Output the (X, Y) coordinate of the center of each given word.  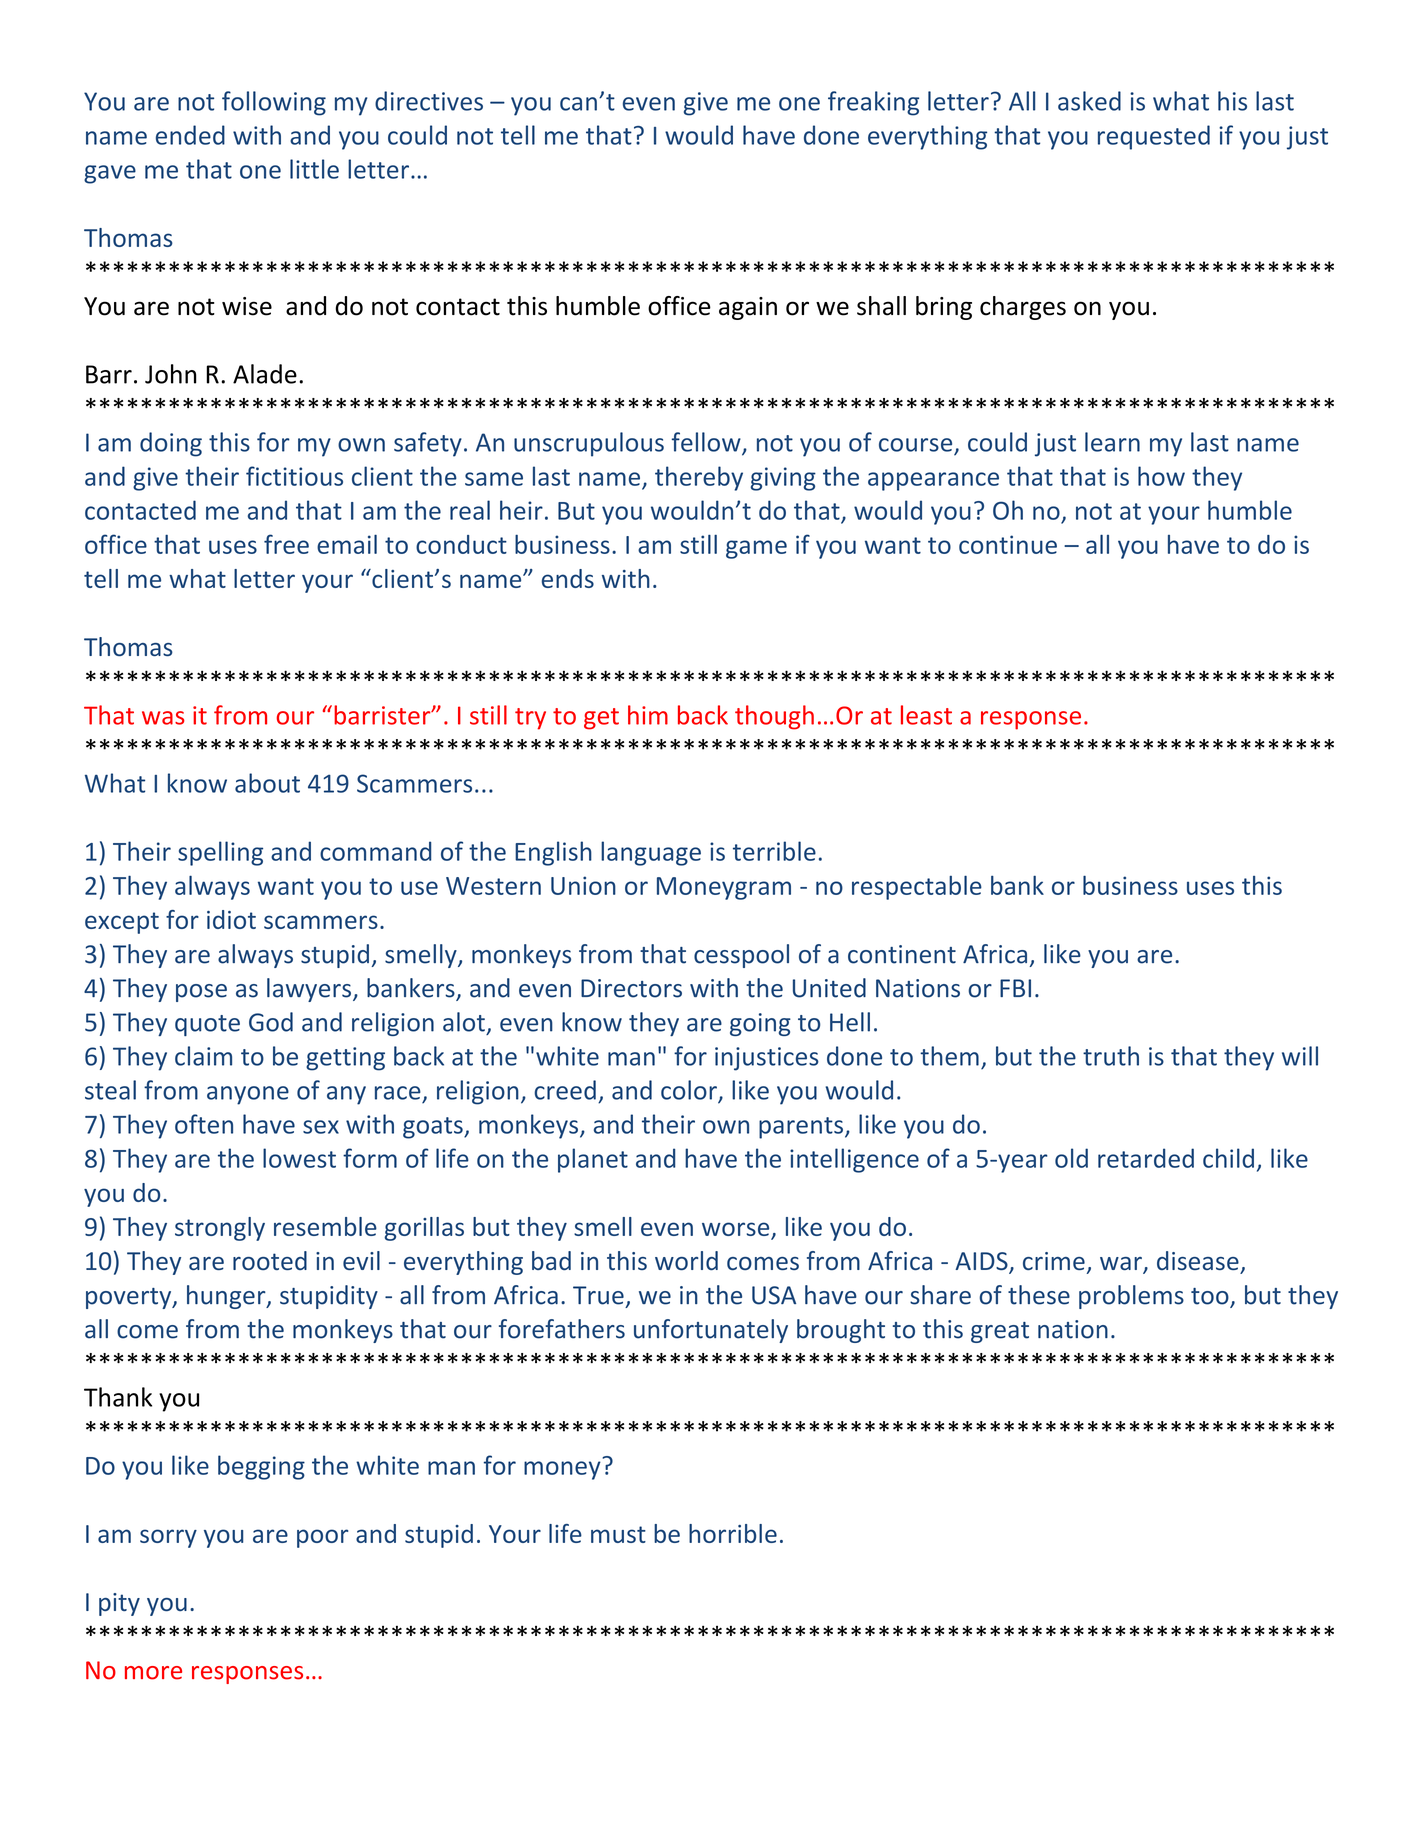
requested (1154, 137)
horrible (733, 1533)
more (153, 1673)
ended (190, 135)
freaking (873, 103)
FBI (1015, 988)
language (651, 853)
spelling (220, 853)
